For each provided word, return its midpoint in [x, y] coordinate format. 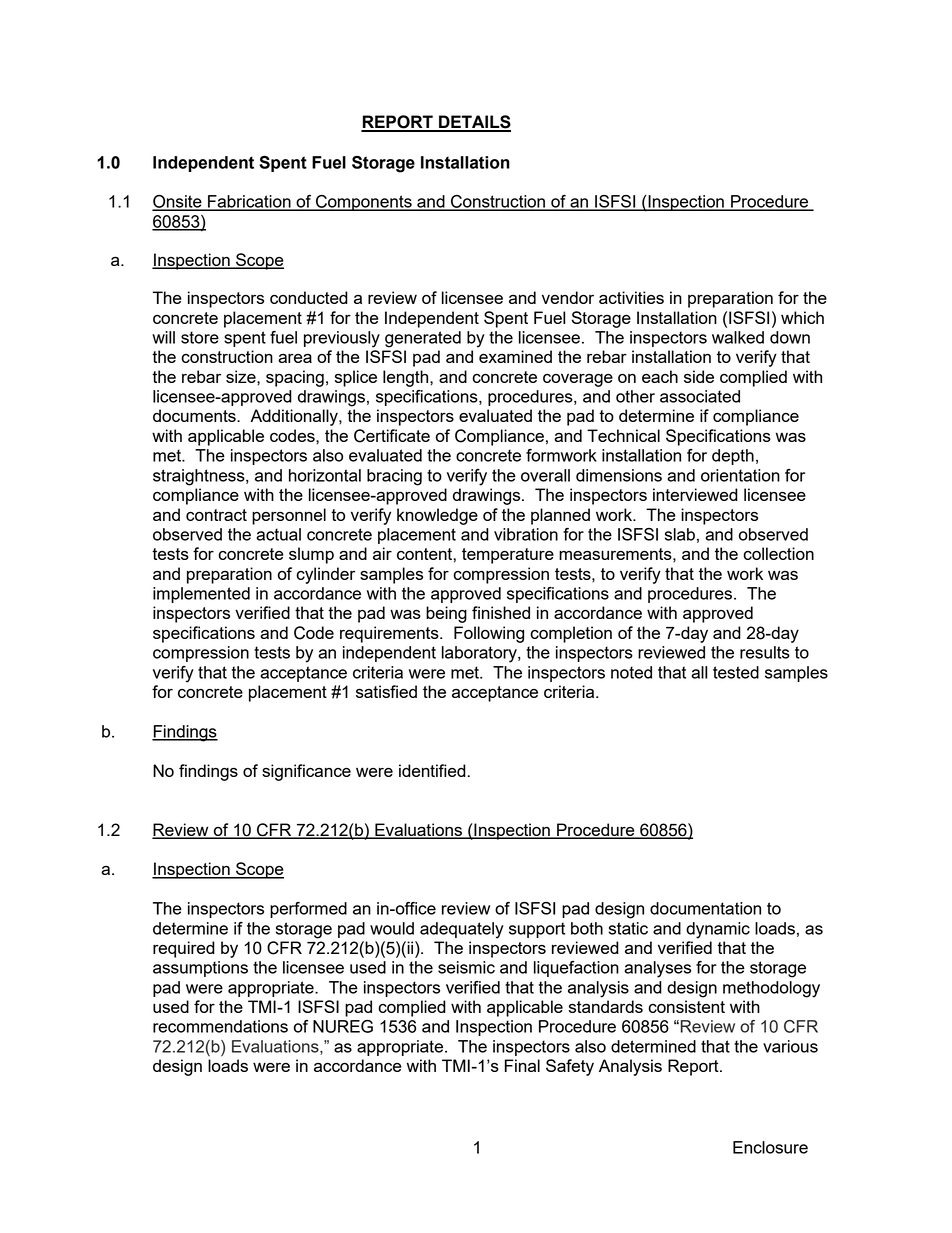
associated [700, 396]
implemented [201, 595]
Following [489, 634]
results [765, 652]
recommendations [220, 1026]
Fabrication [249, 202]
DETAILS [474, 123]
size [242, 376]
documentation [705, 908]
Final [522, 1065]
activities [631, 297]
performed [308, 910]
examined [515, 356]
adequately [462, 930]
